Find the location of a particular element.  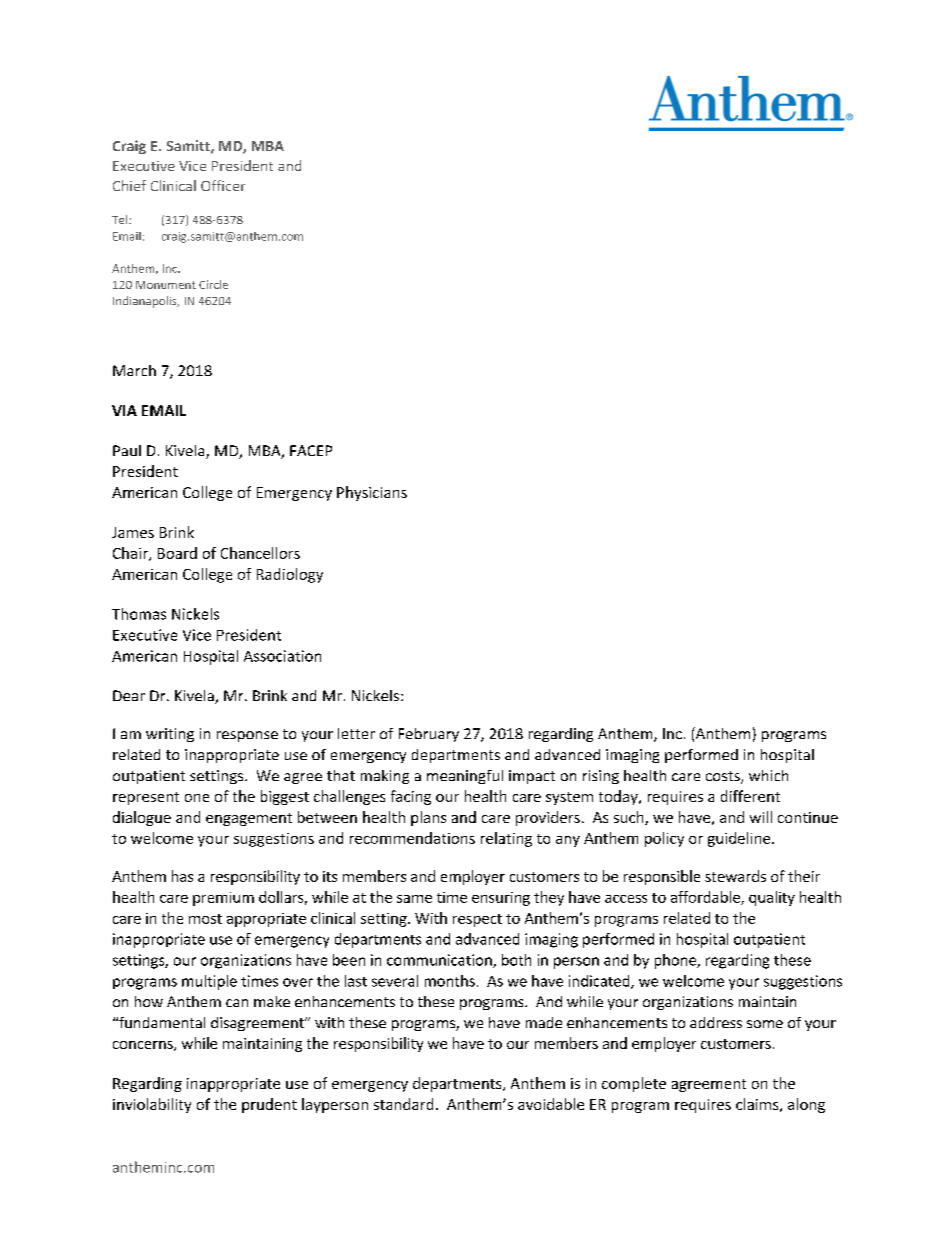

Board is located at coordinates (177, 553).
